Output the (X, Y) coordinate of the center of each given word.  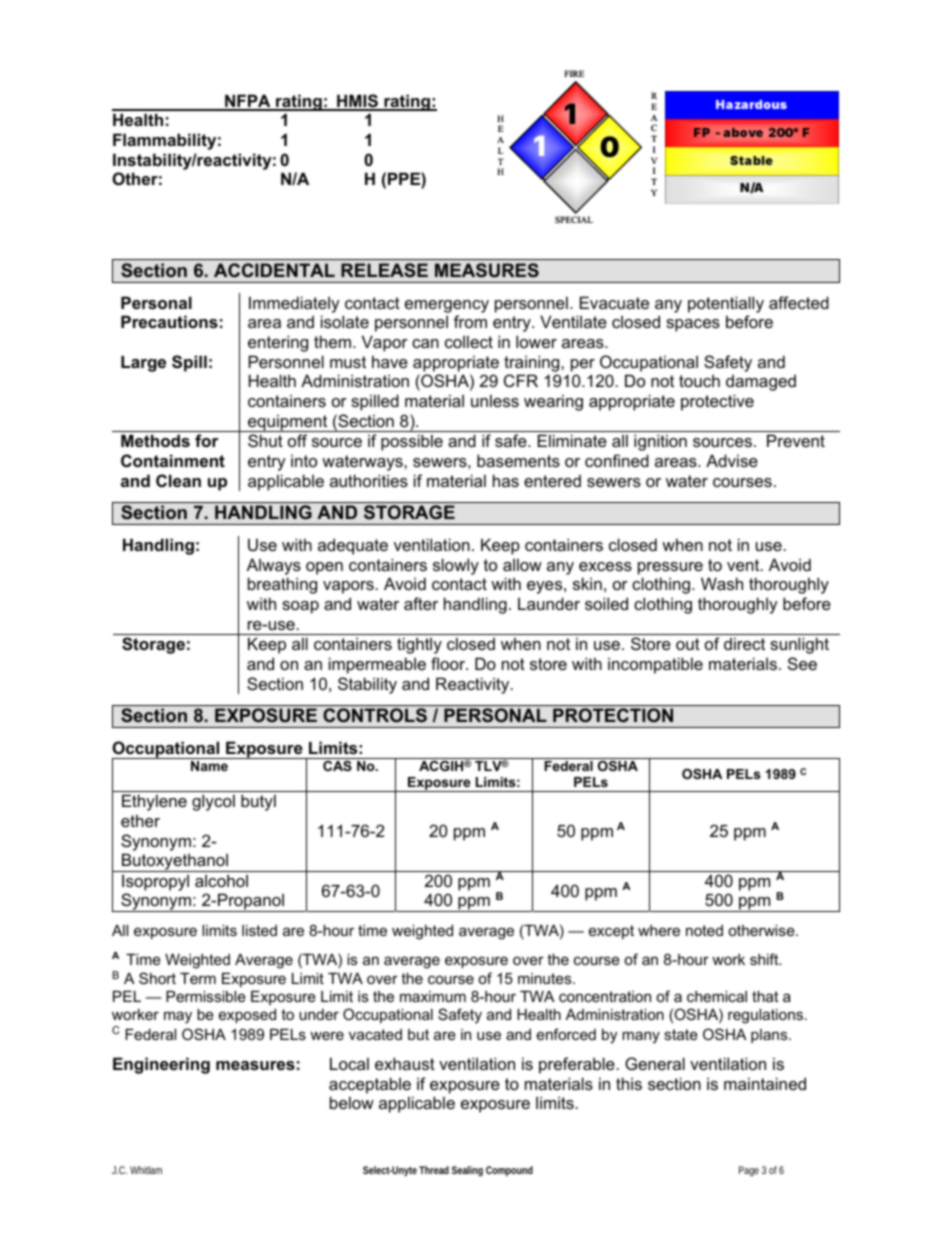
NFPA (248, 102)
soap (300, 607)
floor (449, 663)
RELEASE (384, 270)
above (743, 132)
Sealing (467, 1171)
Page (749, 1171)
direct (744, 643)
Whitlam (146, 1170)
